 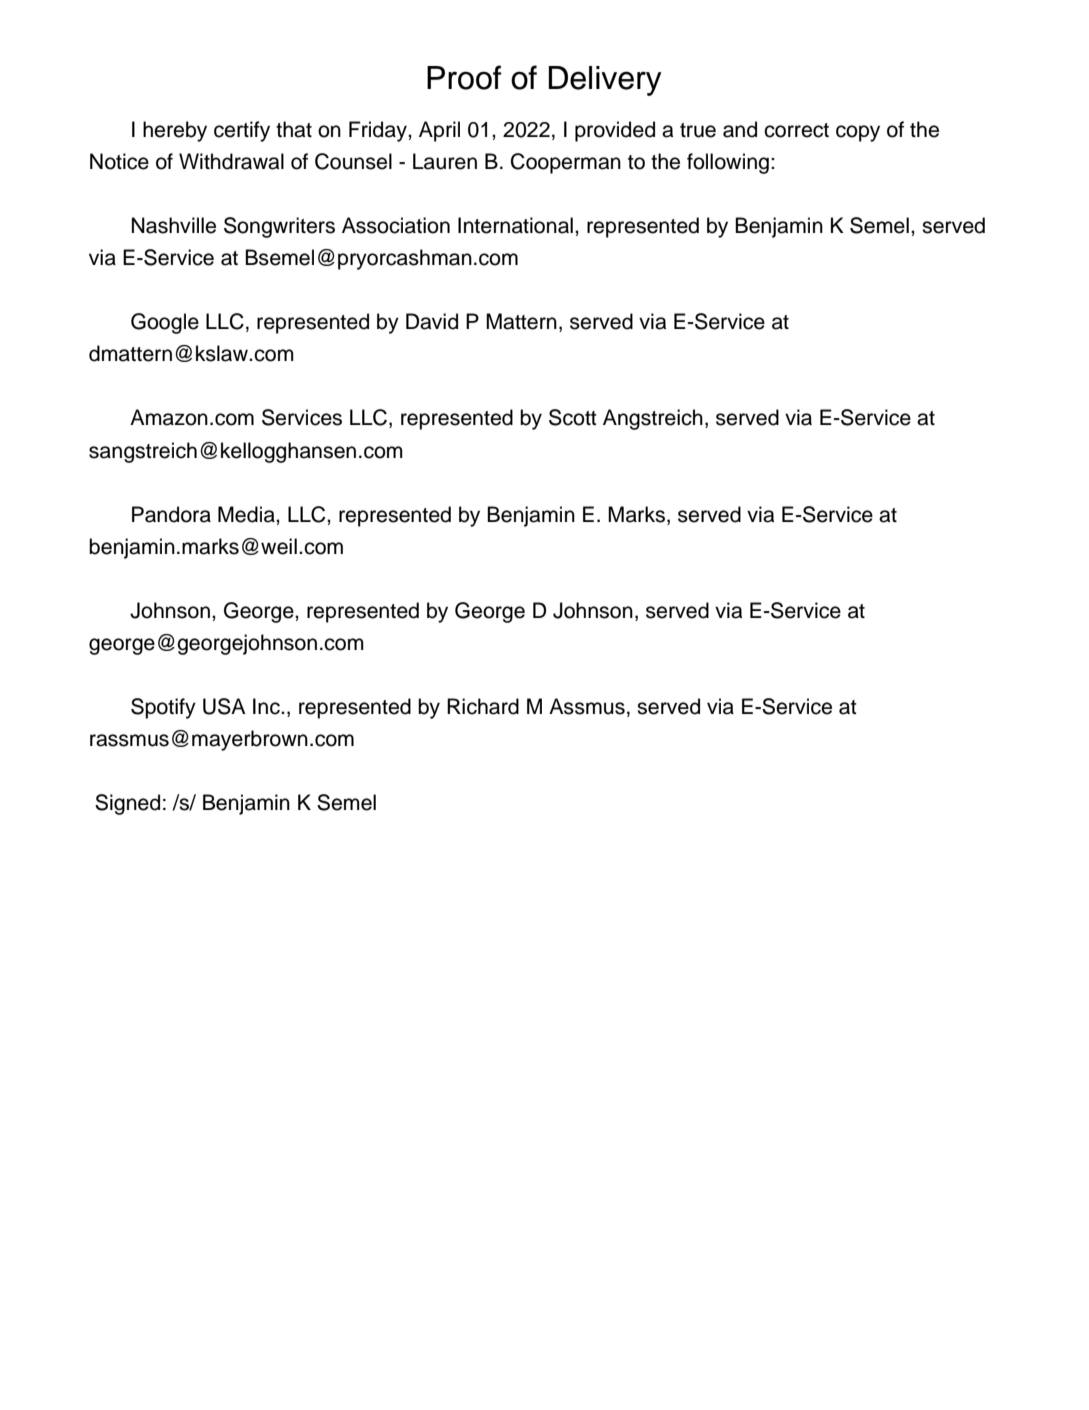 What do you see at coordinates (515, 225) in the screenshot?
I see `International` at bounding box center [515, 225].
